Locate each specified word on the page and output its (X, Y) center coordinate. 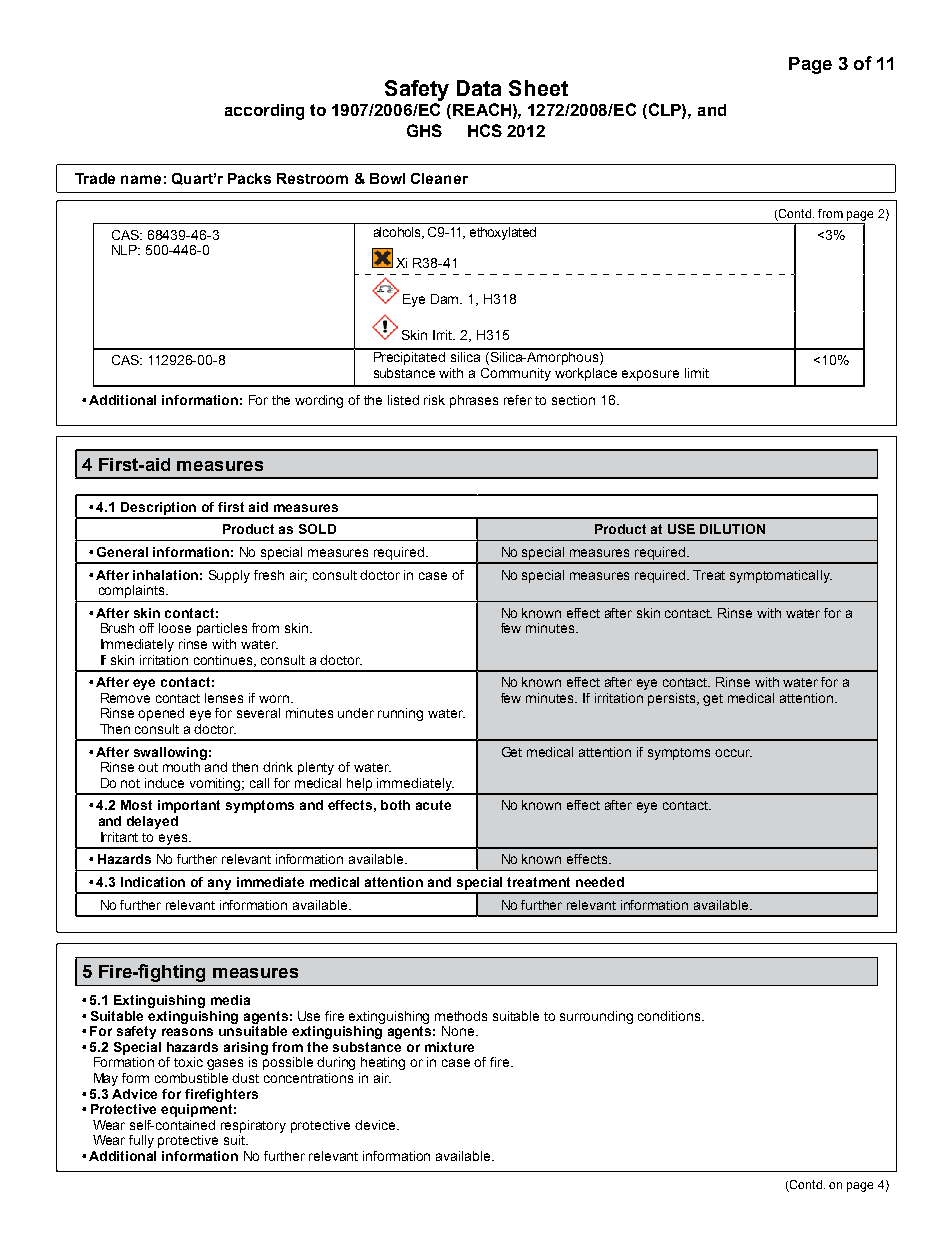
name (141, 179)
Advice (134, 1094)
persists (673, 699)
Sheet (538, 88)
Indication (153, 882)
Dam (446, 299)
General (122, 552)
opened (161, 714)
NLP (126, 250)
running (400, 714)
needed (600, 882)
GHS (424, 130)
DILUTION (732, 529)
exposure (650, 375)
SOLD (317, 529)
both (395, 805)
